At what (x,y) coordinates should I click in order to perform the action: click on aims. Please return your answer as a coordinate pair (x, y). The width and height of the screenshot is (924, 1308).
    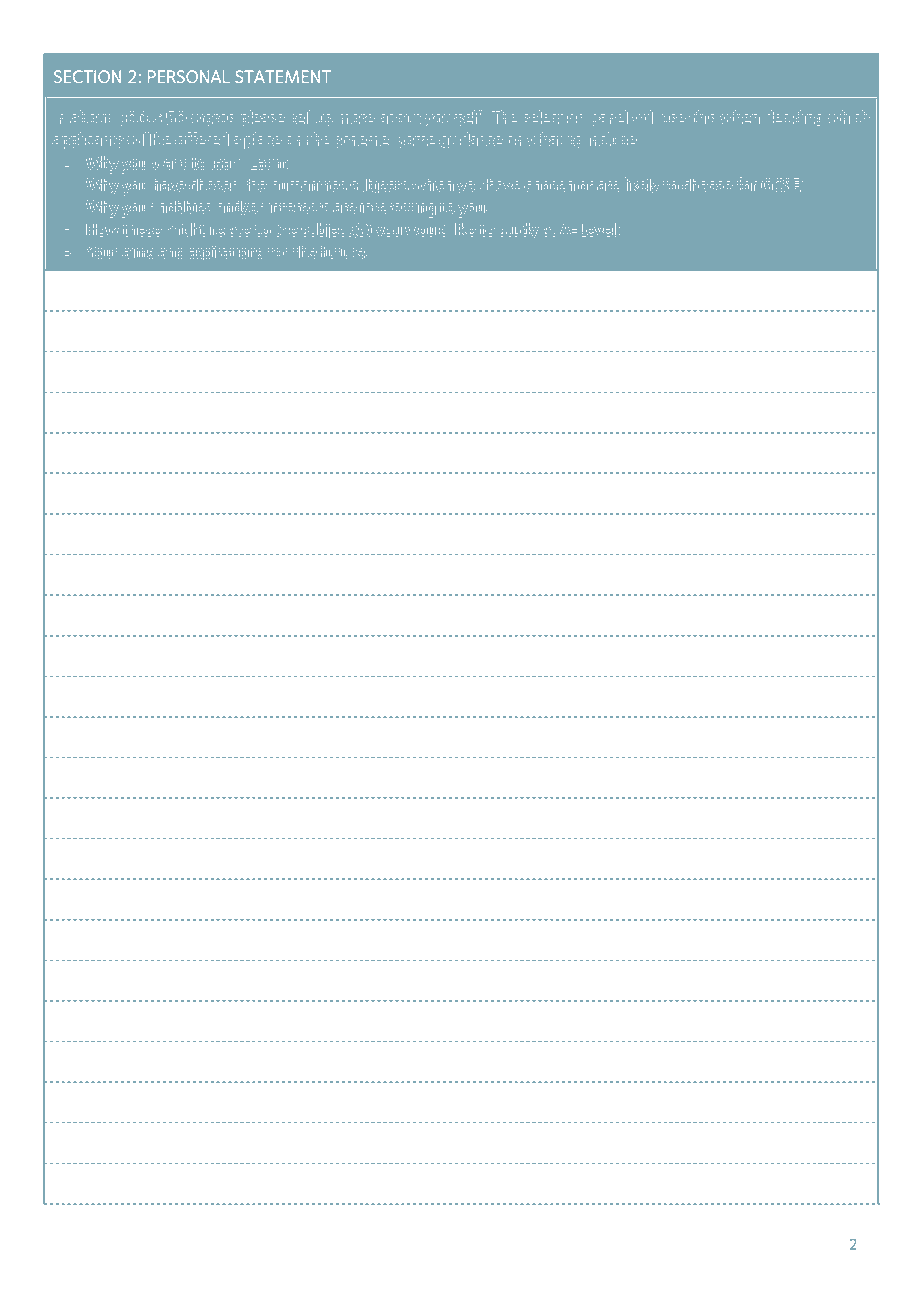
    Looking at the image, I should click on (138, 252).
